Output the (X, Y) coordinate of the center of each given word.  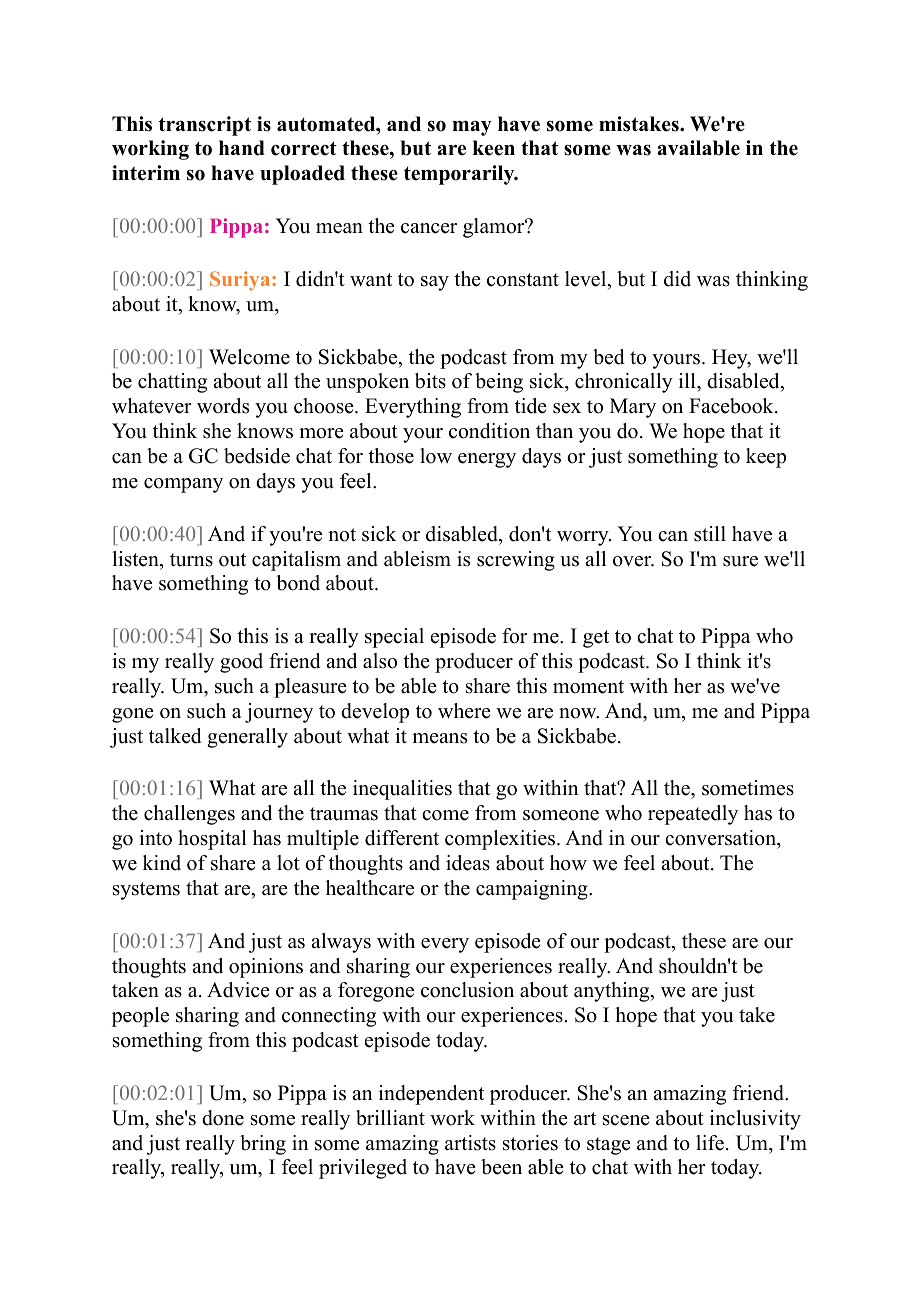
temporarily (460, 175)
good (241, 663)
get (596, 639)
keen (494, 148)
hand (242, 148)
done (223, 1118)
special (394, 638)
